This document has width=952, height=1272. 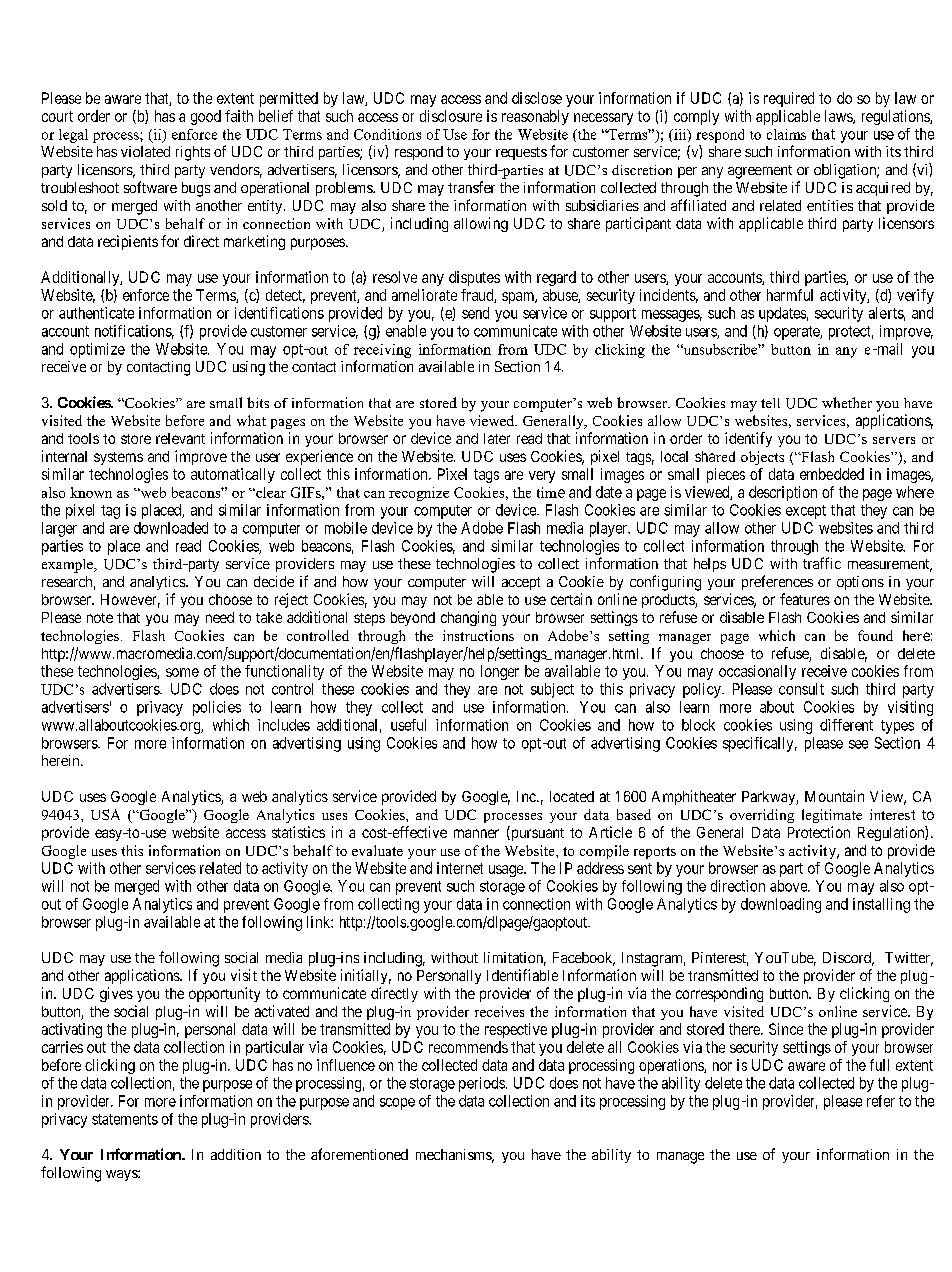 I want to click on features, so click(x=805, y=599).
